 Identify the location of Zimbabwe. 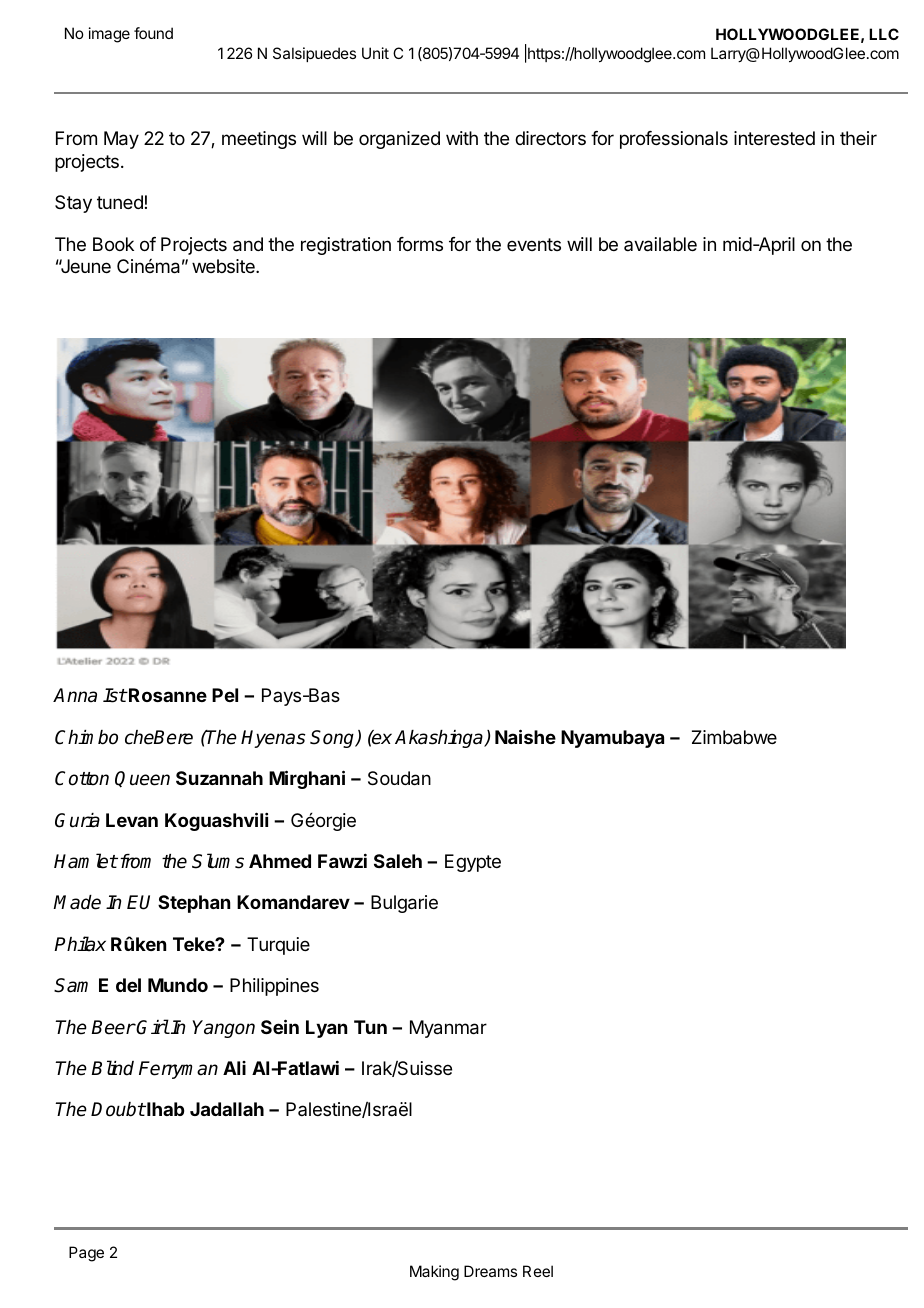
(734, 737).
